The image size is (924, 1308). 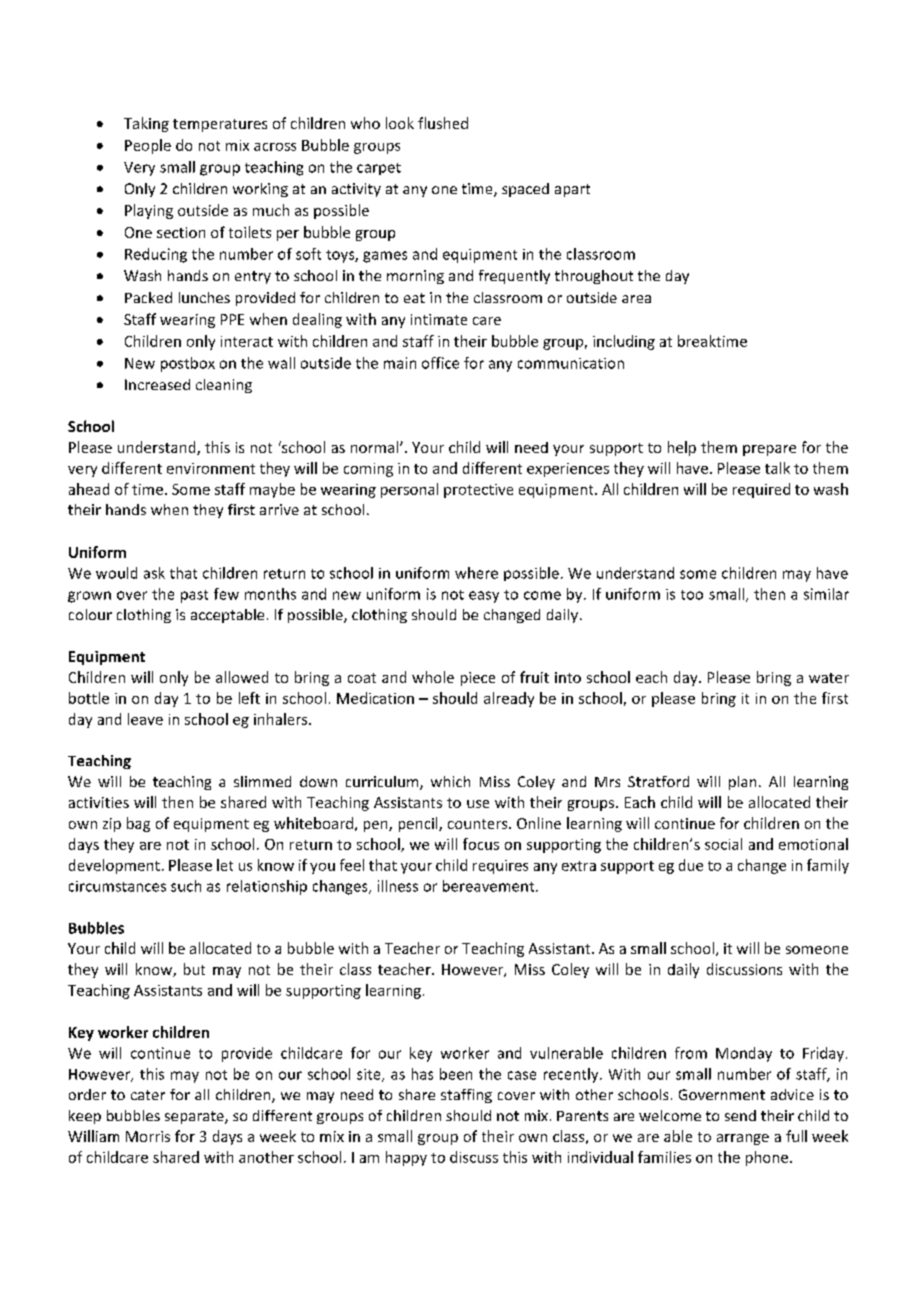 What do you see at coordinates (443, 123) in the screenshot?
I see `flushed` at bounding box center [443, 123].
